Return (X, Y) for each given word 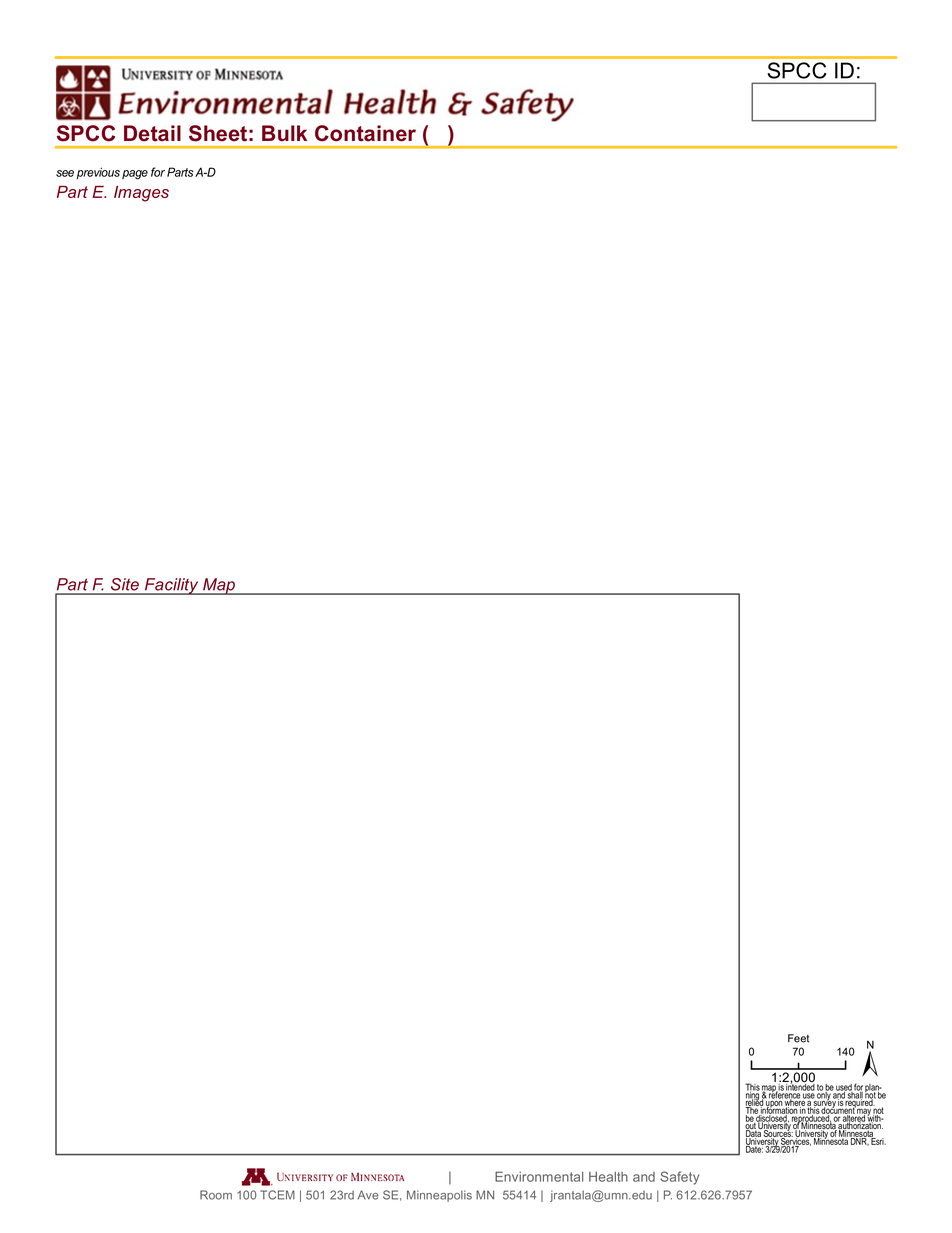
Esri (877, 1140)
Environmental (539, 1176)
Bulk (284, 133)
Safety (679, 1178)
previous (98, 173)
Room (216, 1195)
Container (365, 133)
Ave (368, 1195)
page (135, 175)
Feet (798, 1038)
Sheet (218, 133)
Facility (171, 586)
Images (141, 194)
